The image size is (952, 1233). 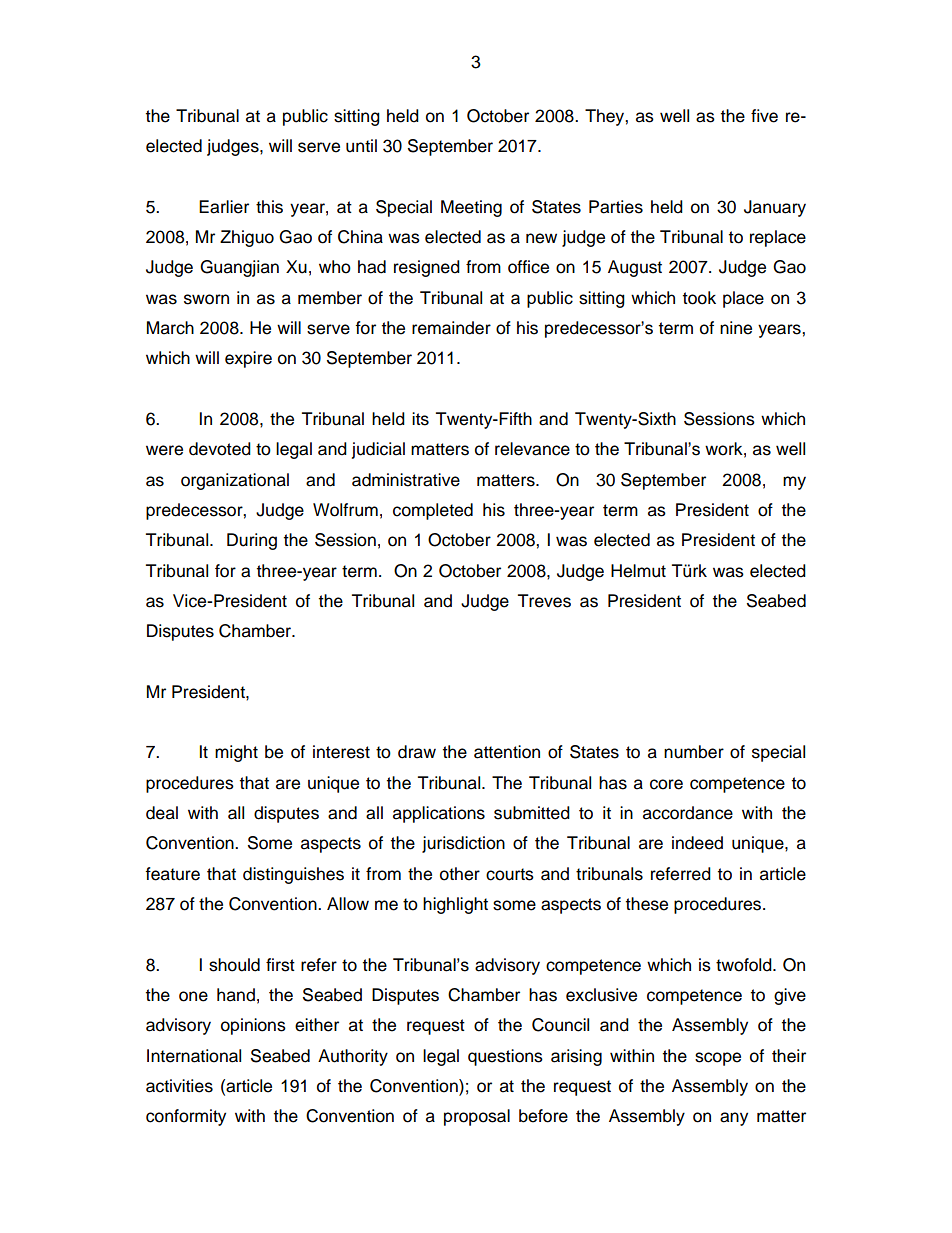 What do you see at coordinates (451, 328) in the document?
I see `remainder` at bounding box center [451, 328].
